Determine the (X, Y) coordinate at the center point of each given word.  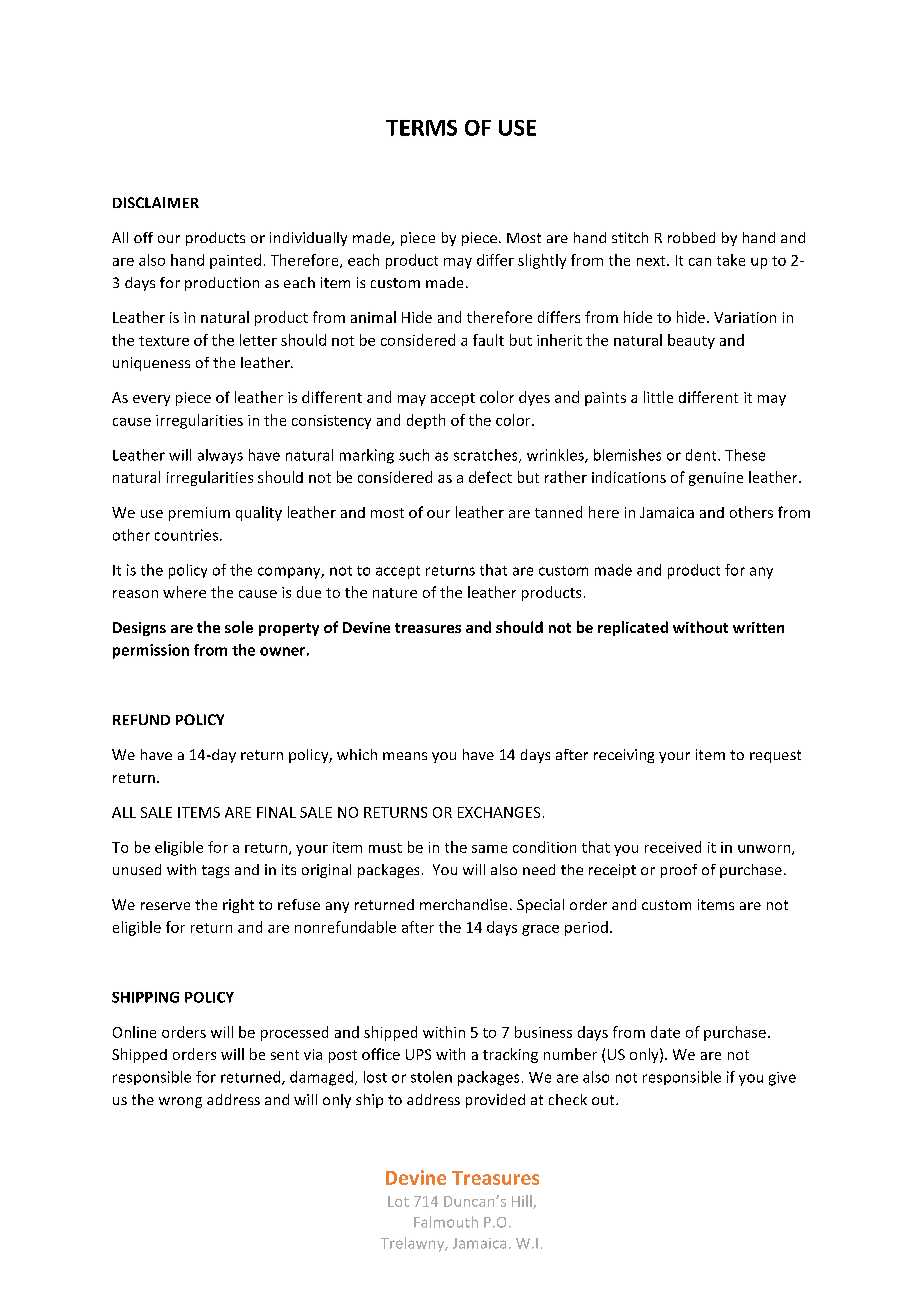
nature (395, 593)
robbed (691, 237)
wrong (180, 1102)
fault (488, 340)
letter (258, 340)
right (238, 906)
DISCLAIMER (156, 202)
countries (188, 535)
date (665, 1032)
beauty (691, 341)
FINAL (276, 812)
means (405, 756)
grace (540, 930)
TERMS (421, 128)
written (758, 627)
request (775, 756)
